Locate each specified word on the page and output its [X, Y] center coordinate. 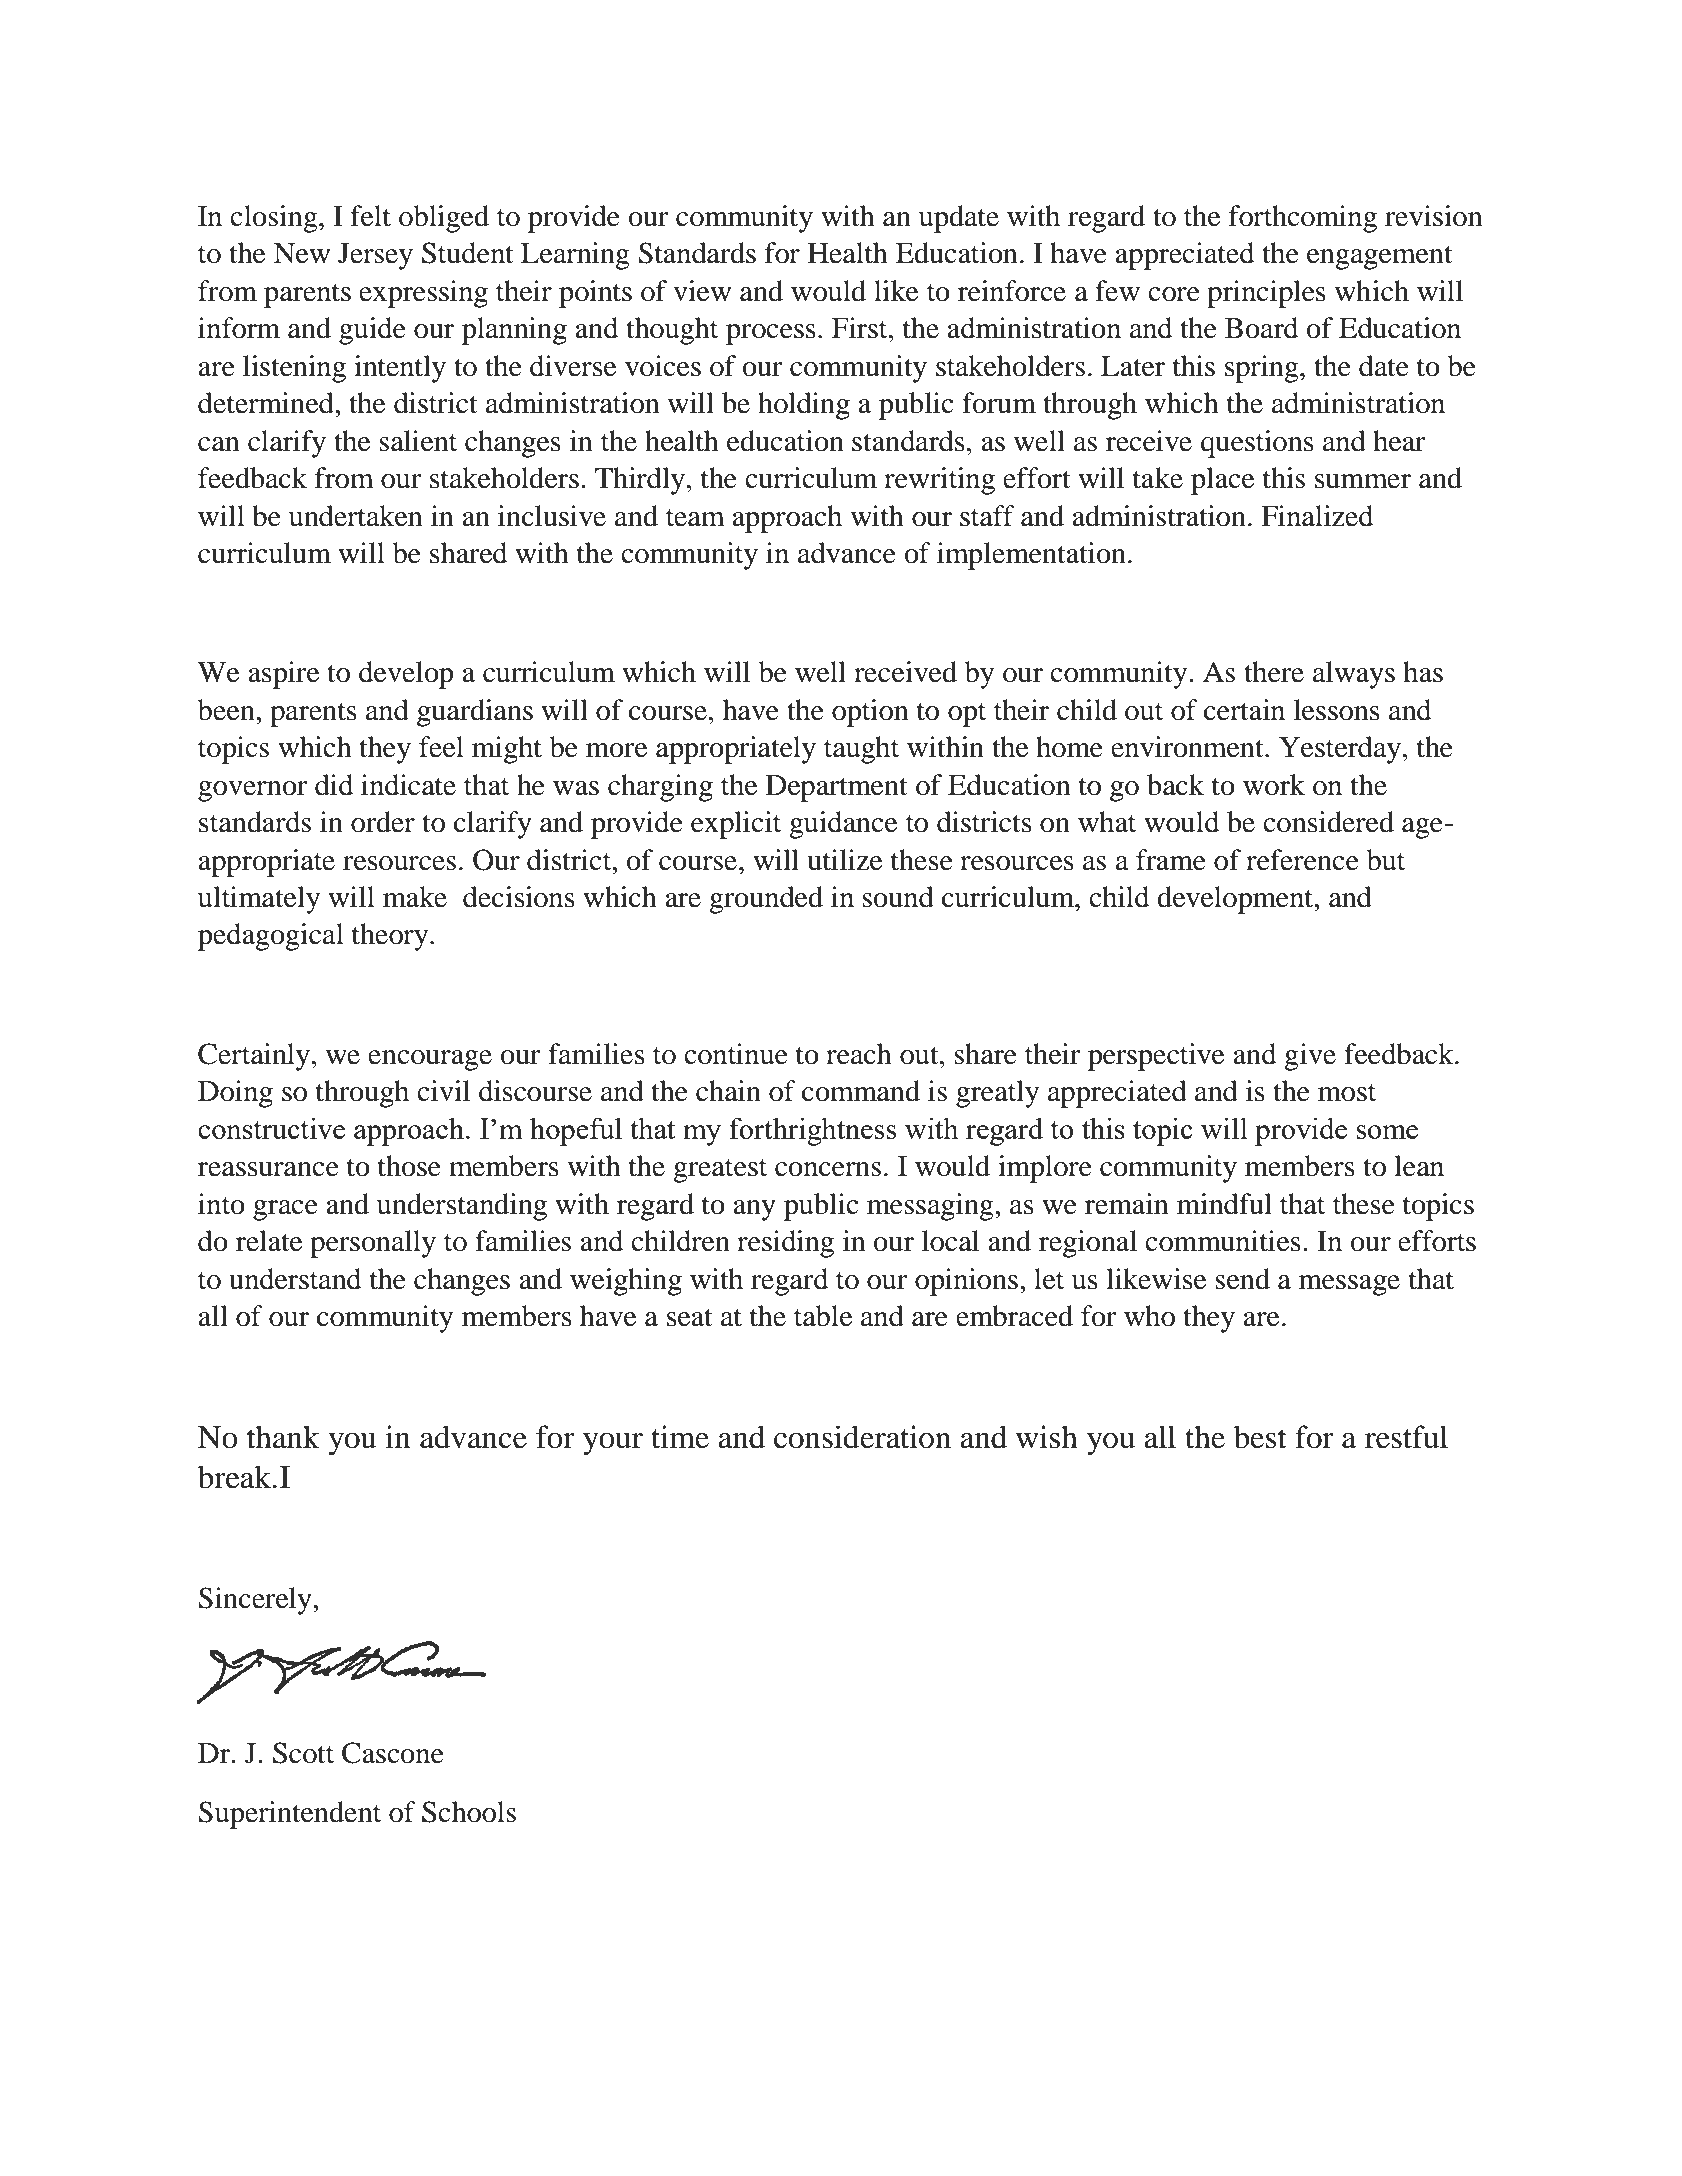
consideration [862, 1437]
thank [283, 1437]
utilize [844, 860]
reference [1302, 860]
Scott [303, 1753]
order [383, 822]
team [695, 518]
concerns [828, 1169]
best [1260, 1437]
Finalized [1317, 516]
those [409, 1166]
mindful [1224, 1204]
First [861, 328]
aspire [283, 675]
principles [1266, 294]
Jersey [375, 256]
